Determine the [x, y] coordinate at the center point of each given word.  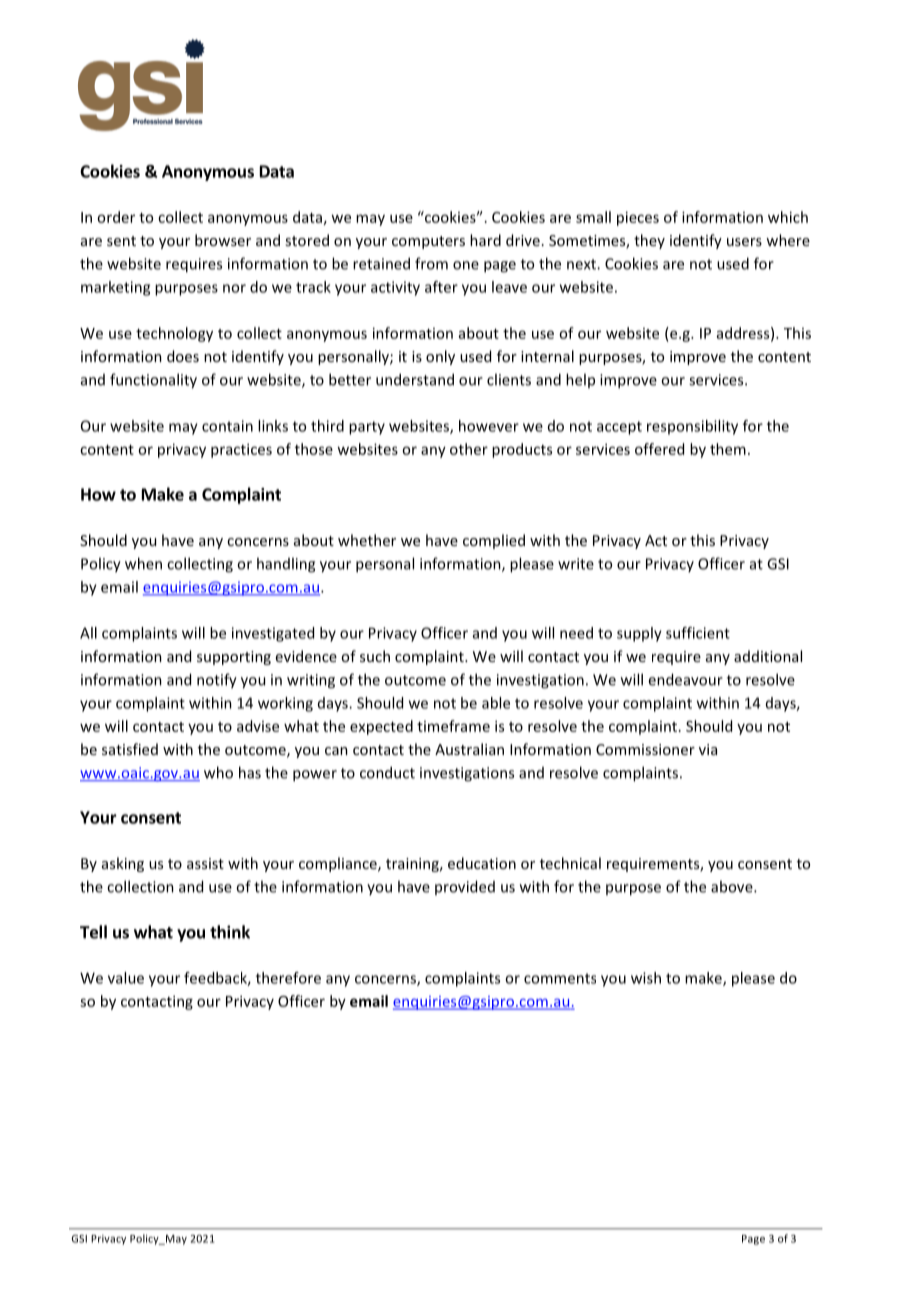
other [469, 449]
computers [428, 242]
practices [241, 450]
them [728, 449]
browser [223, 240]
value [126, 978]
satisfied [130, 749]
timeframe [453, 726]
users [744, 242]
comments [560, 978]
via [708, 749]
